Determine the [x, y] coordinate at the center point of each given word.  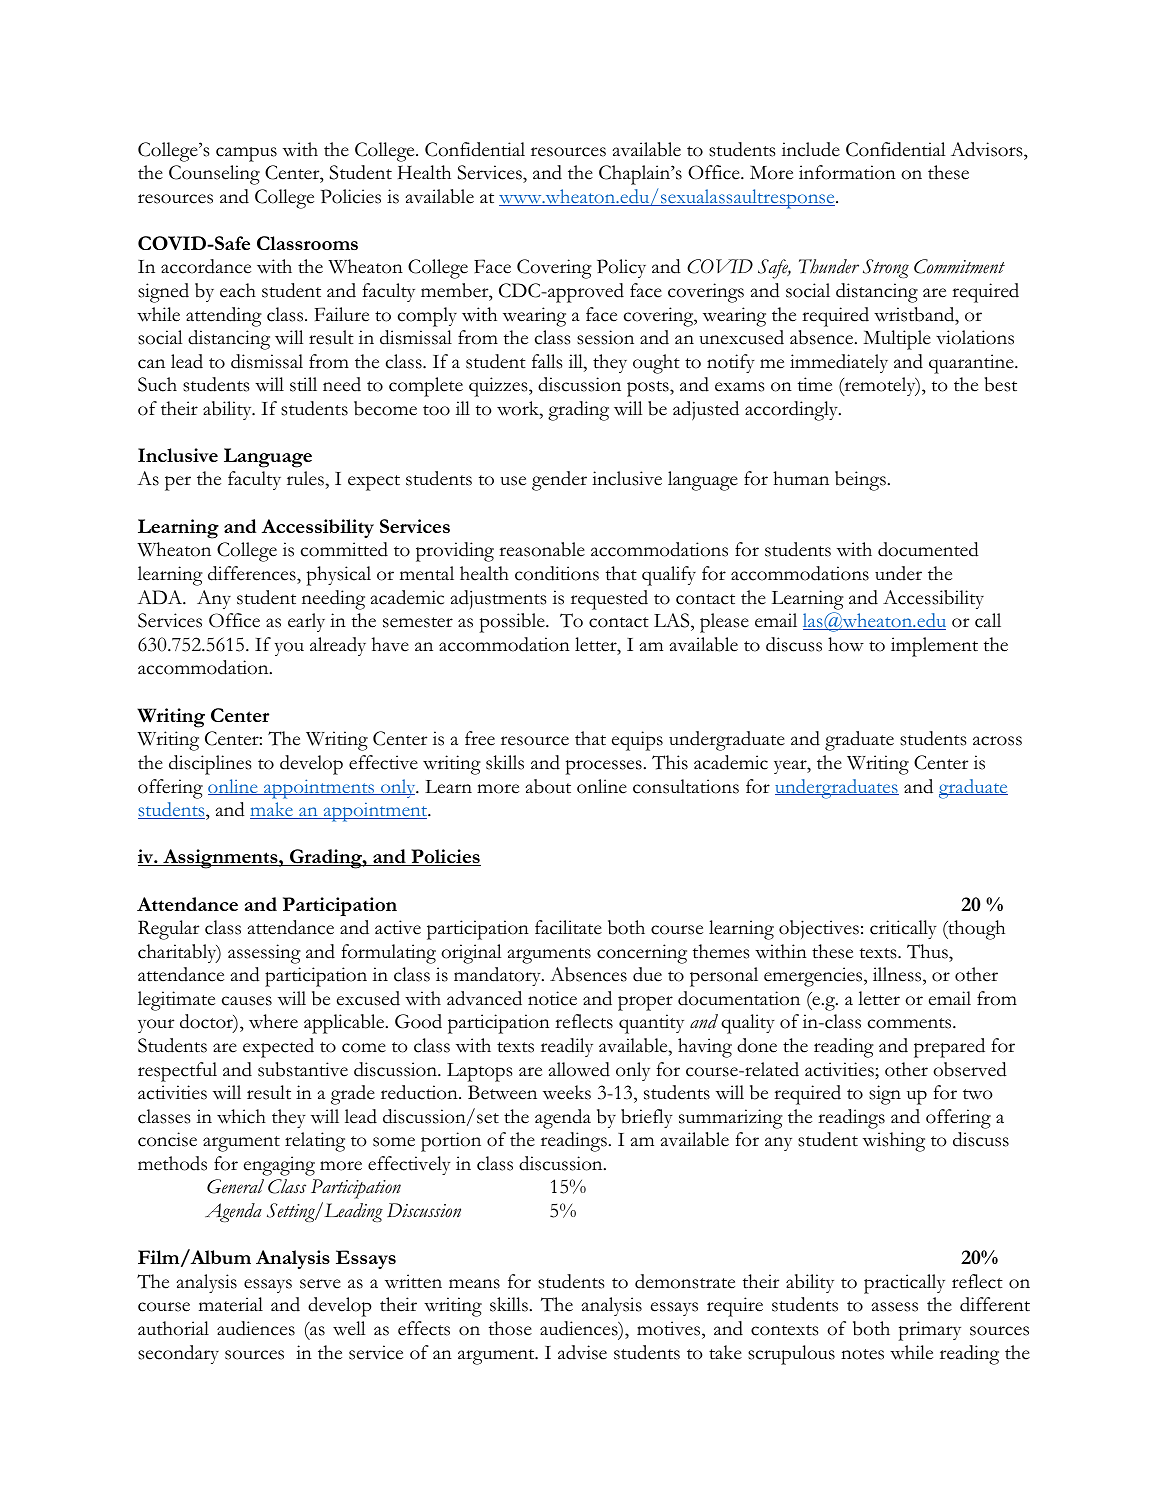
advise [582, 1352]
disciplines [210, 765]
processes [604, 767]
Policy [621, 268]
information [847, 172]
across [997, 741]
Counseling [214, 175]
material [231, 1304]
